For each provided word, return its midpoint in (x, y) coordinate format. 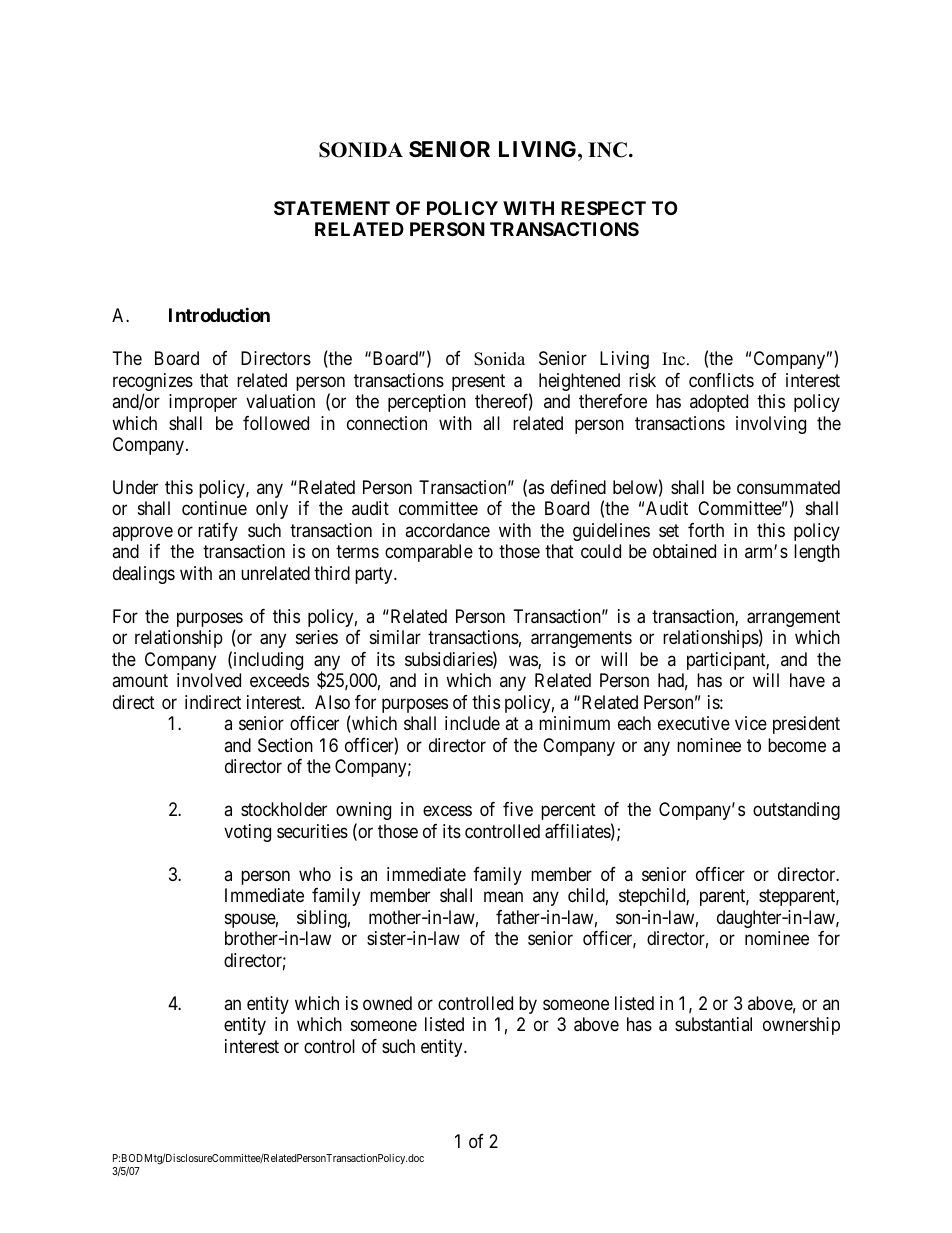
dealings (144, 575)
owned (387, 1003)
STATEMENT (332, 208)
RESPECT (603, 208)
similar (395, 637)
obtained (684, 551)
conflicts (721, 380)
